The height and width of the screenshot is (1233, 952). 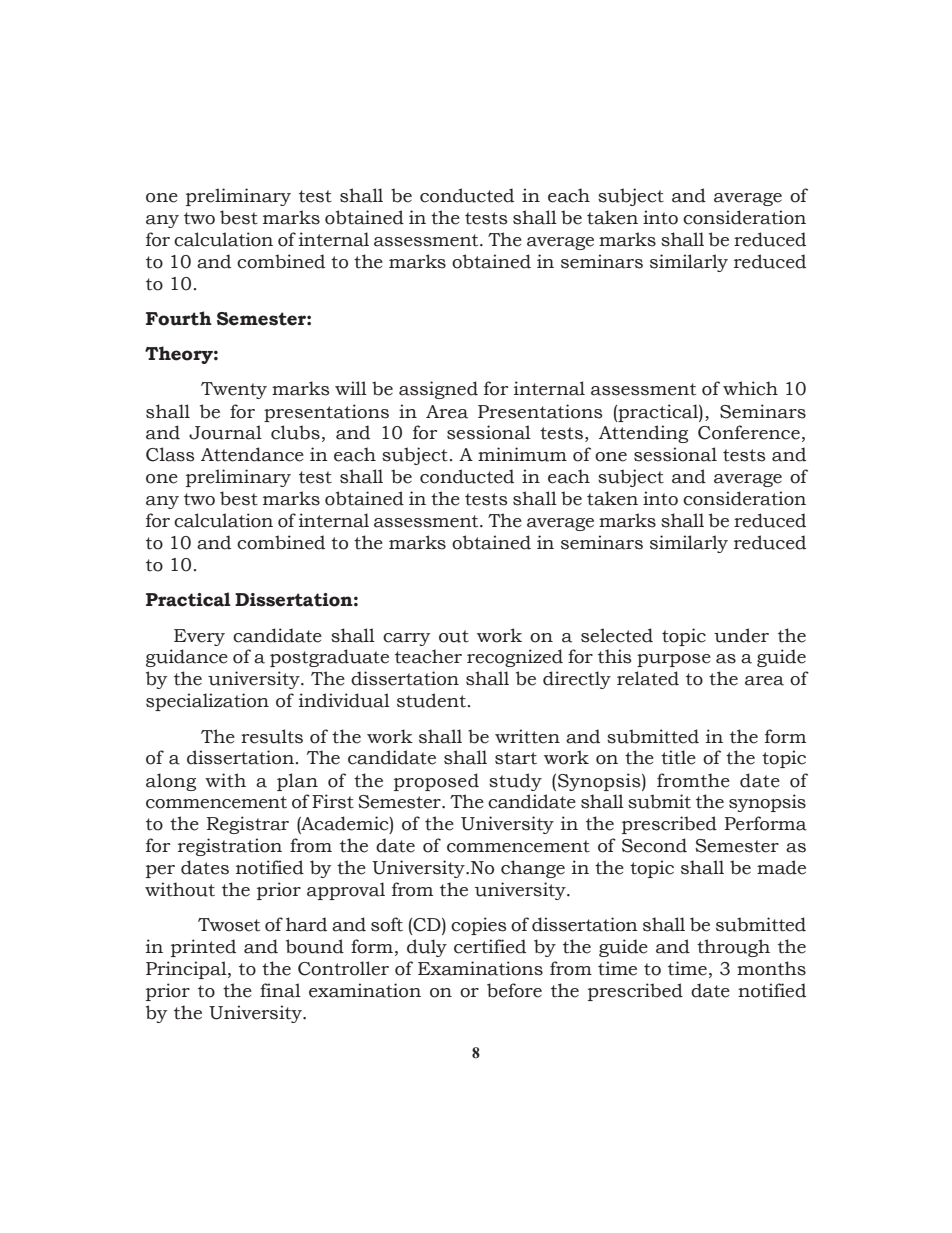 What do you see at coordinates (750, 388) in the screenshot?
I see `which` at bounding box center [750, 388].
